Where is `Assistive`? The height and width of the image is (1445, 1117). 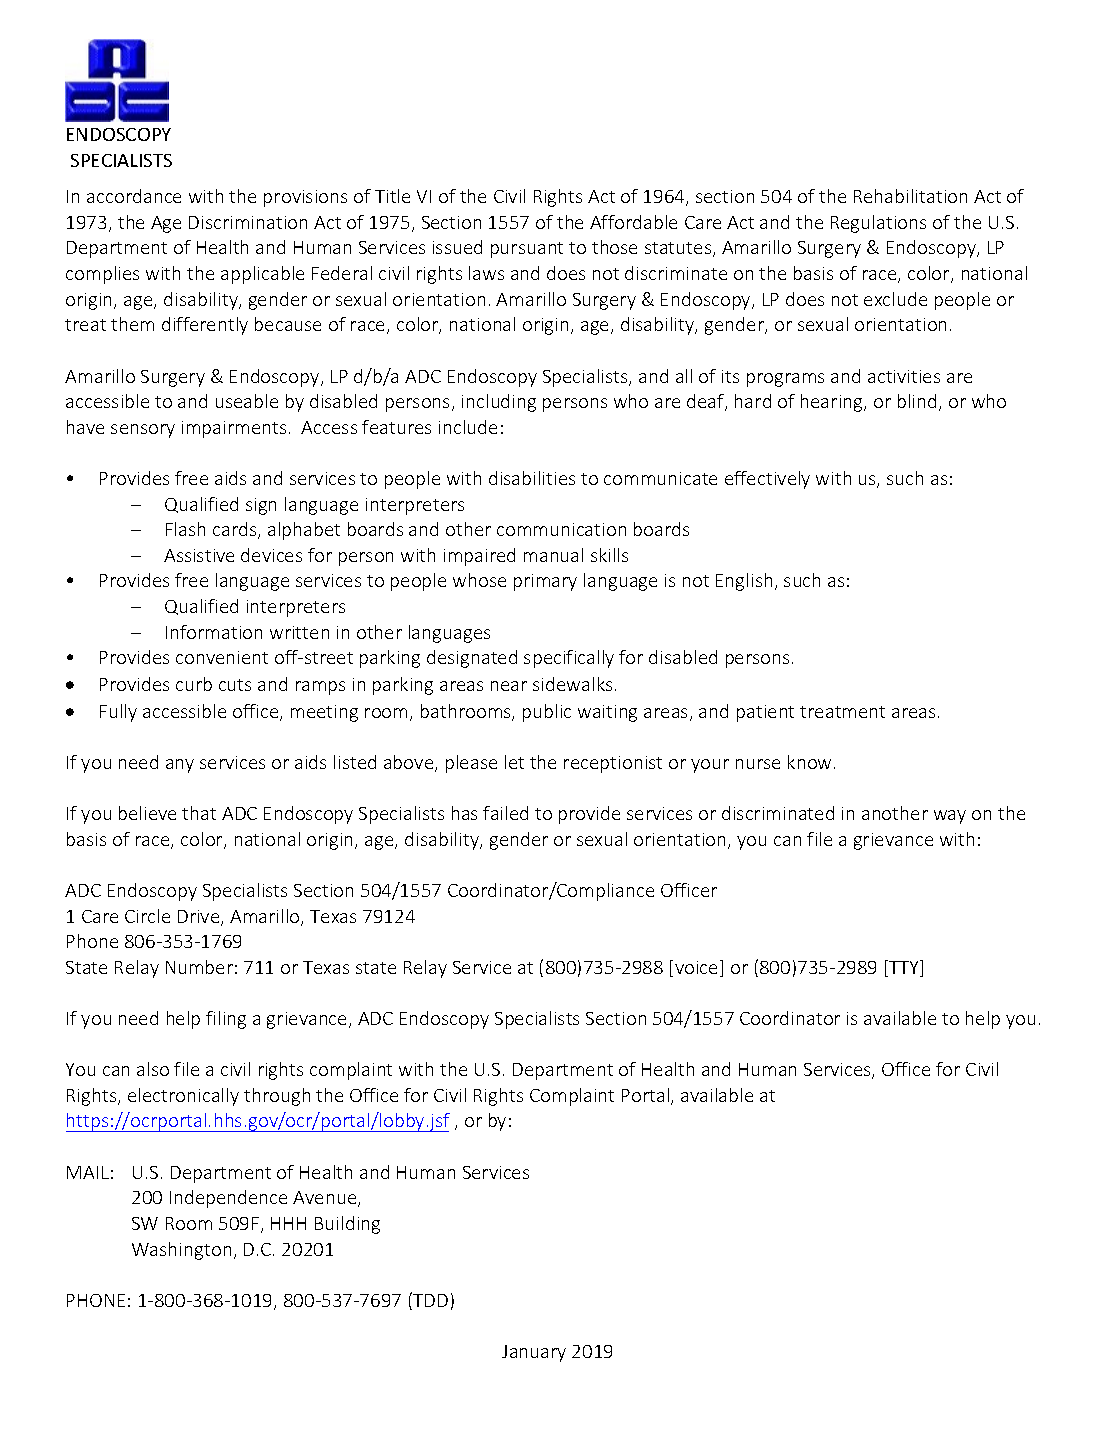 Assistive is located at coordinates (199, 555).
